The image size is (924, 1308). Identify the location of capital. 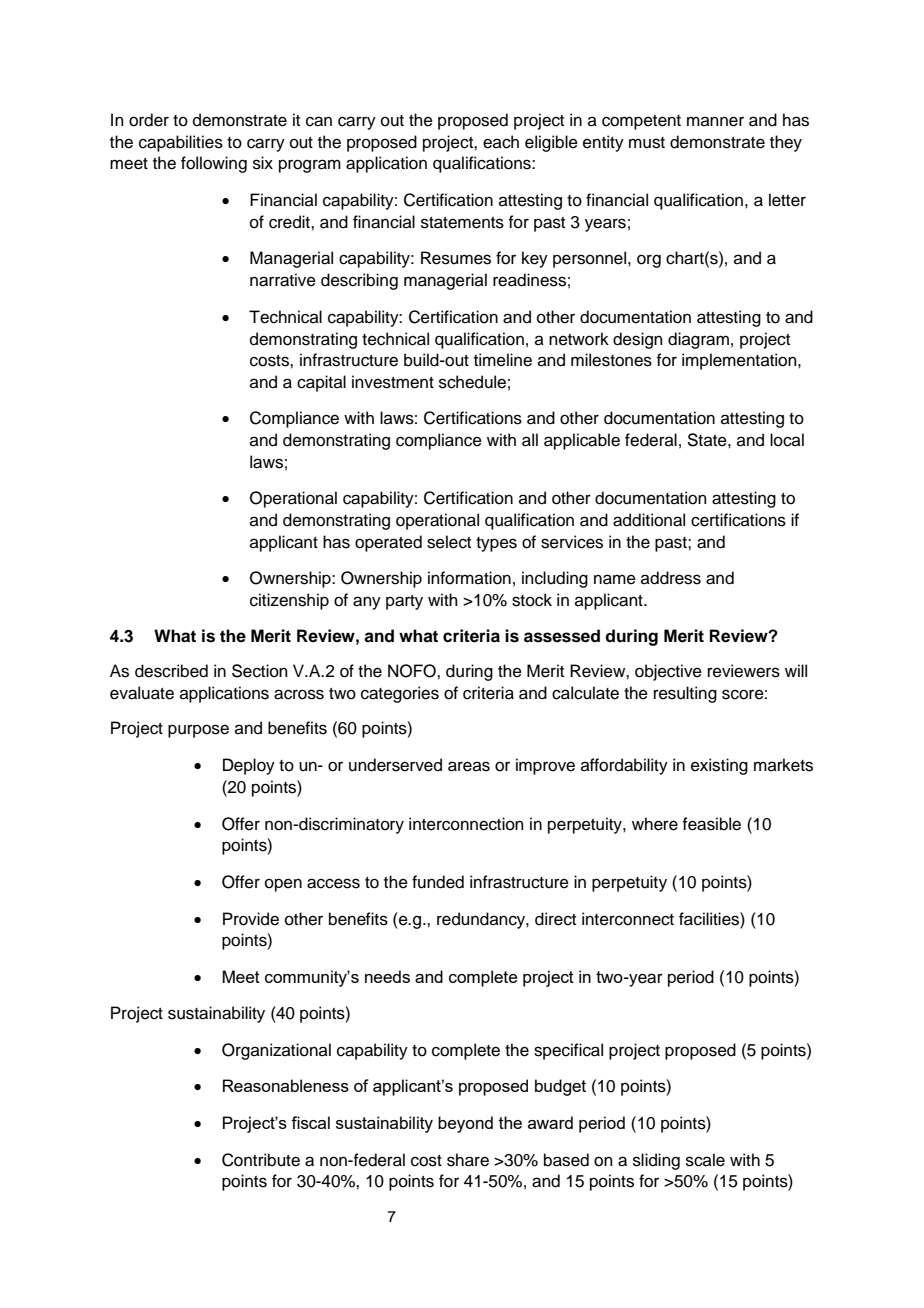
(321, 383).
